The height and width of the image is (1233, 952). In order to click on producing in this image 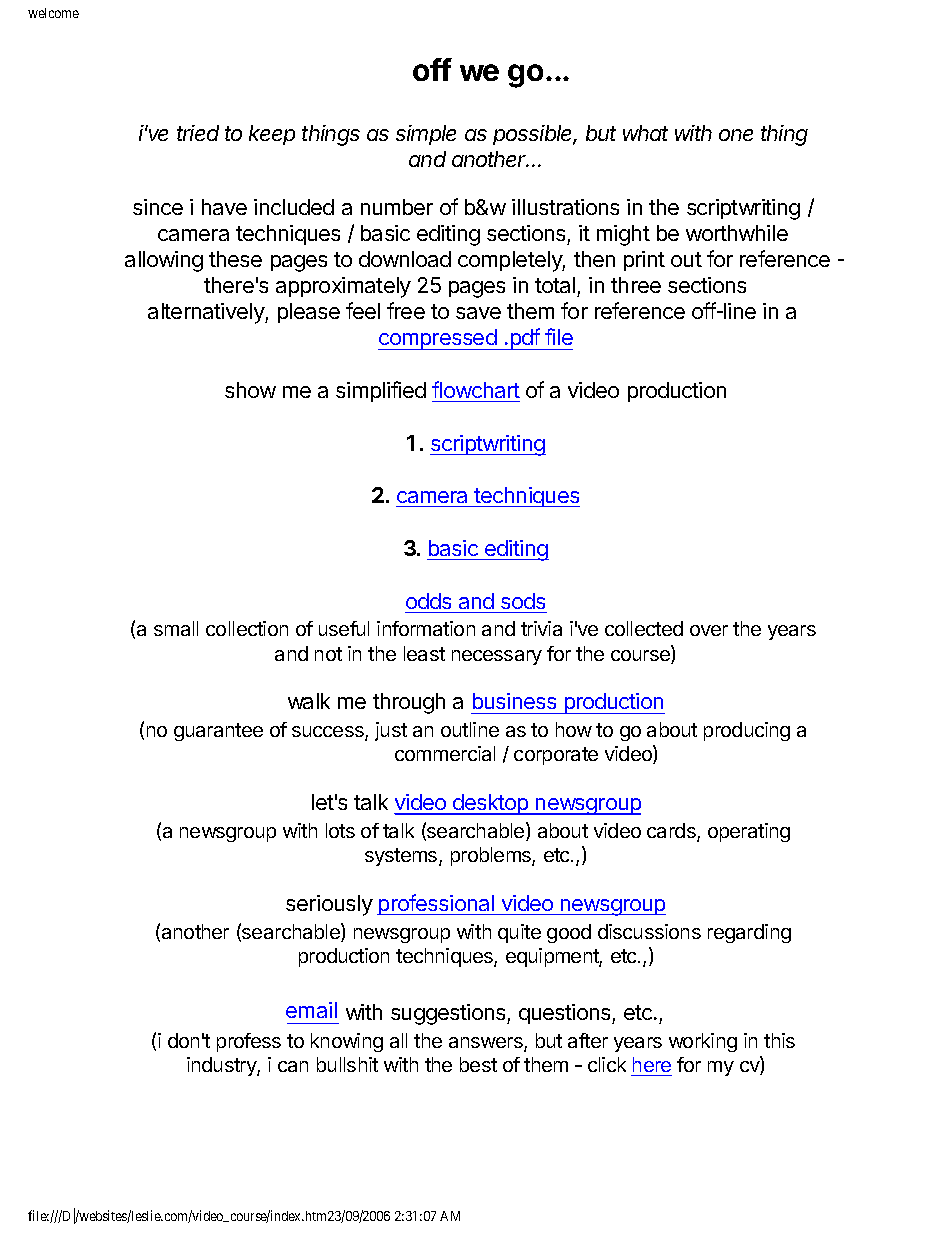, I will do `click(747, 731)`.
